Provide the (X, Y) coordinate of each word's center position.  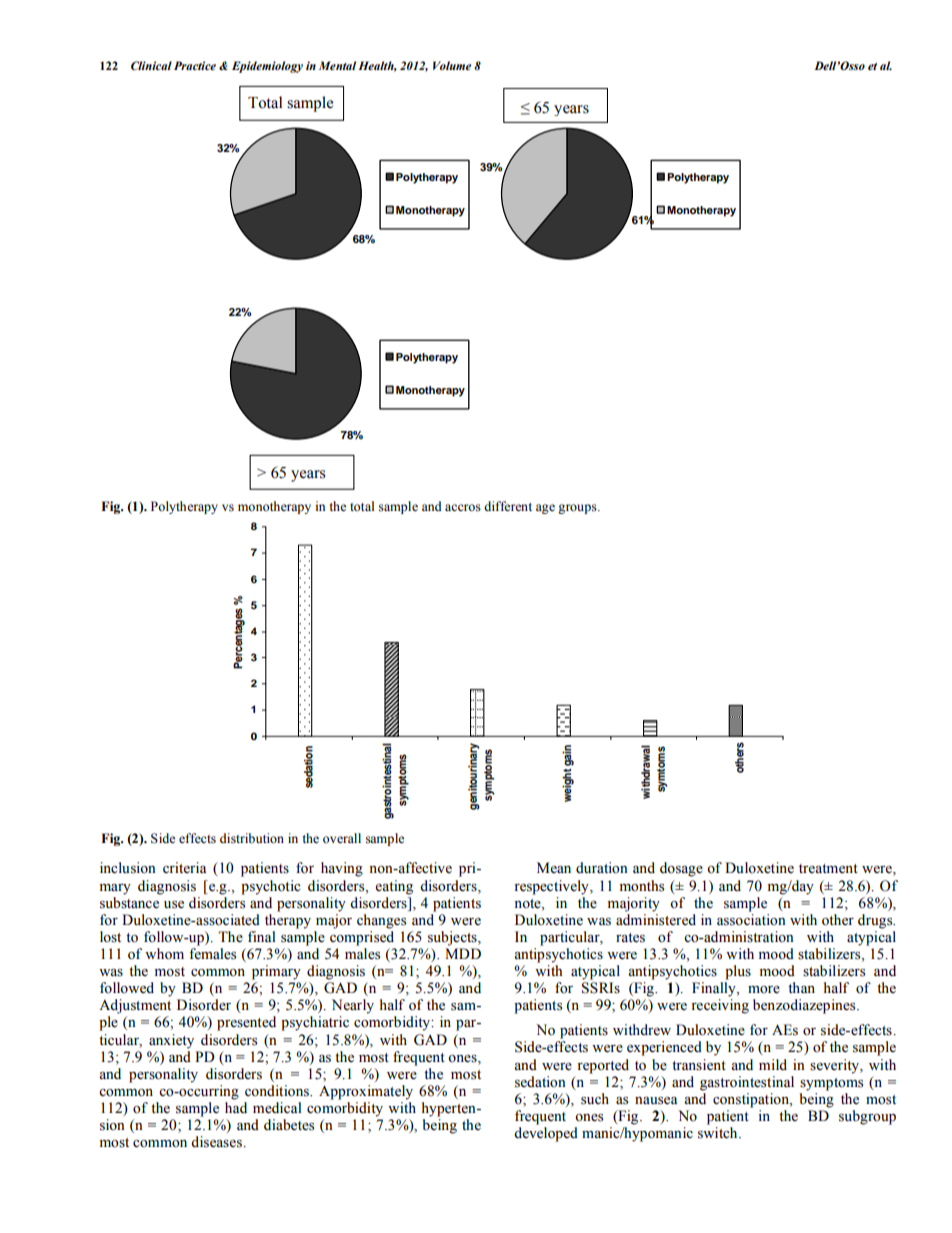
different (508, 506)
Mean (554, 868)
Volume (452, 65)
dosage (681, 869)
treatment (828, 869)
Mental (337, 65)
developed (546, 1134)
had (236, 1107)
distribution (252, 838)
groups (578, 509)
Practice (195, 65)
